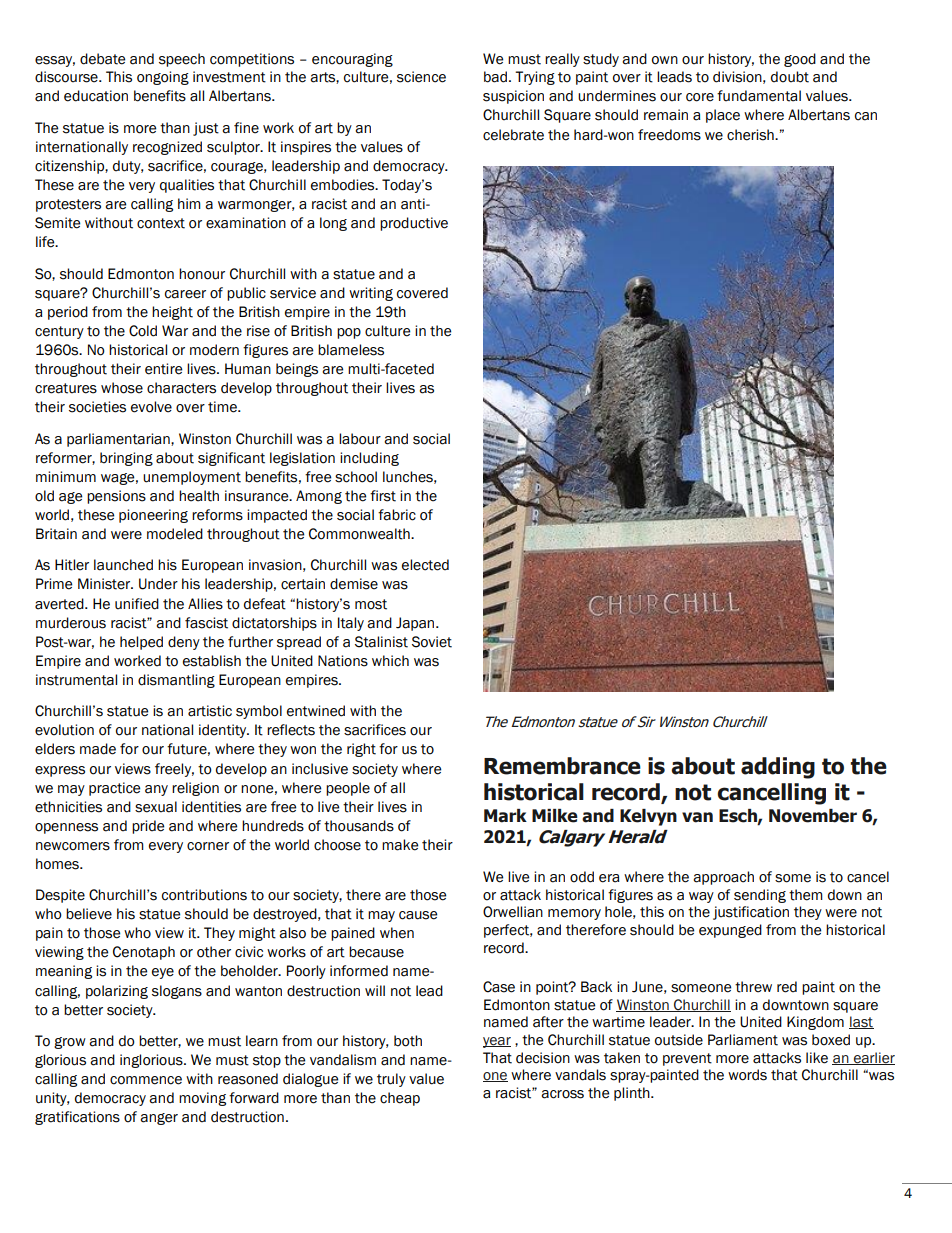  Describe the element at coordinates (759, 96) in the screenshot. I see `fundamental` at that location.
